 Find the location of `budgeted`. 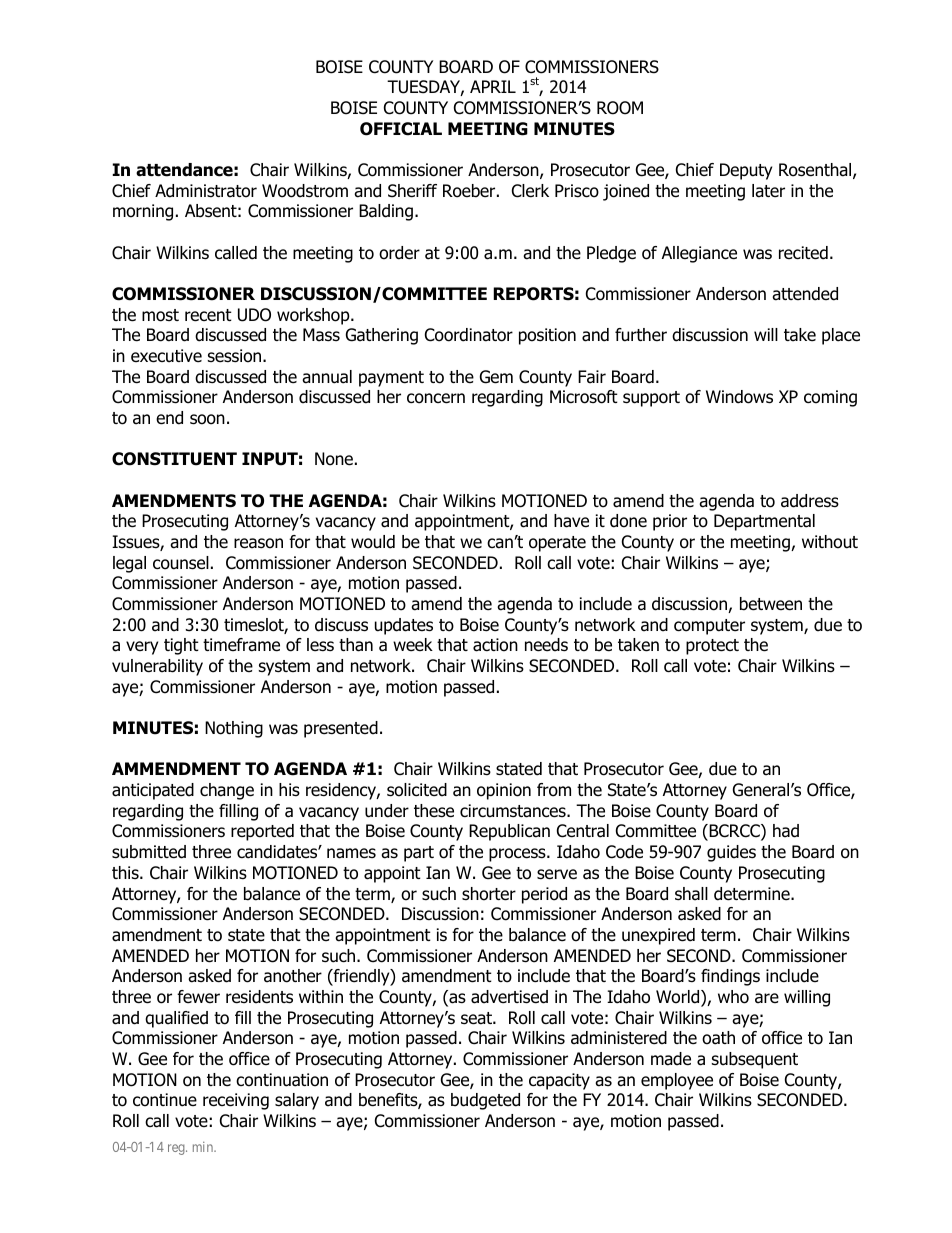

budgeted is located at coordinates (485, 1101).
